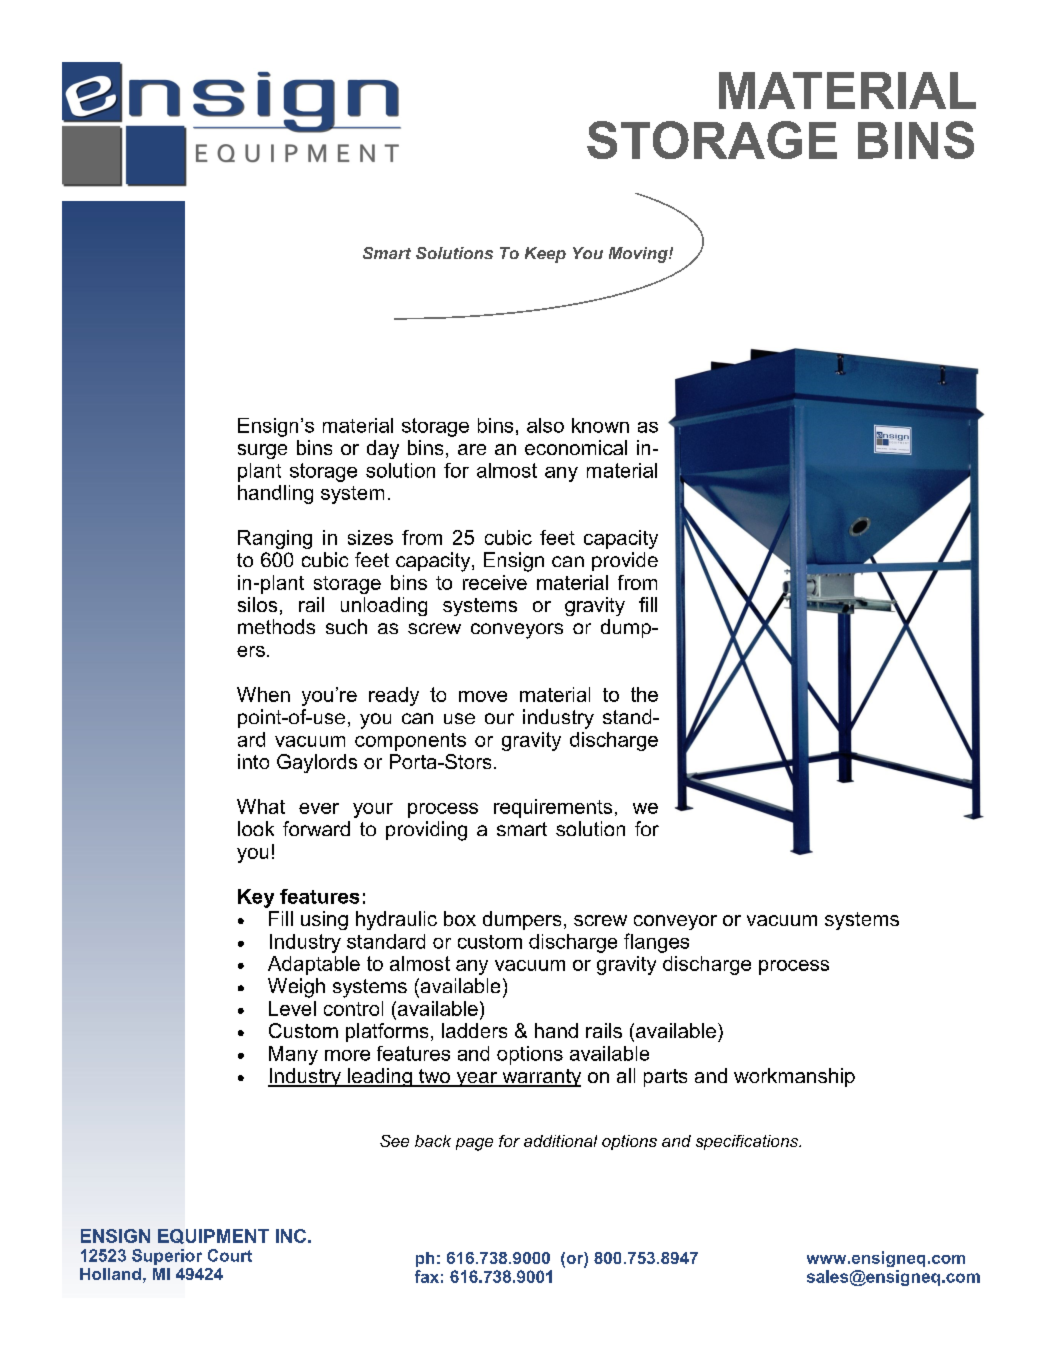  What do you see at coordinates (410, 742) in the image?
I see `components` at bounding box center [410, 742].
